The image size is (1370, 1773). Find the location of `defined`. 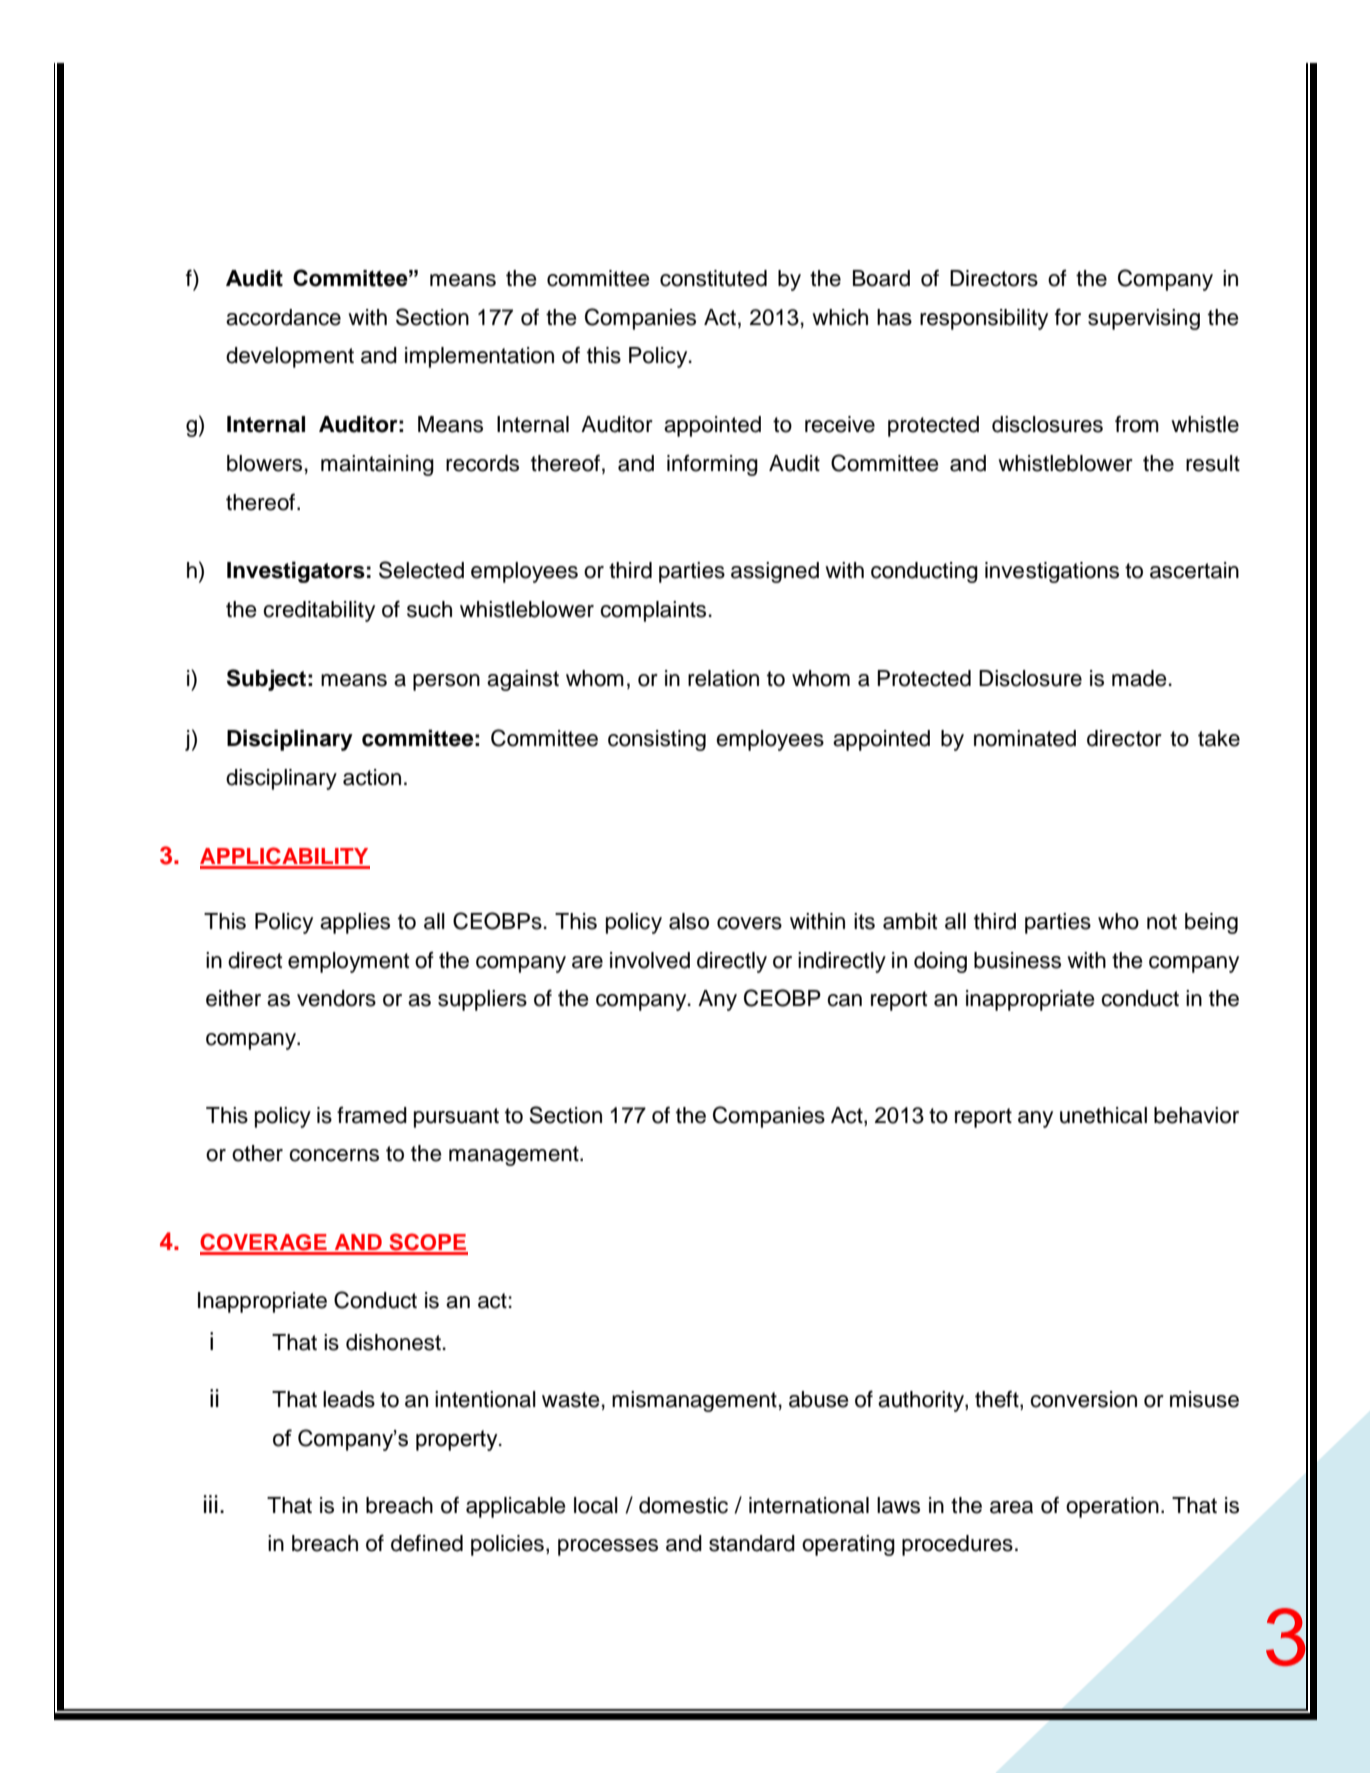

defined is located at coordinates (427, 1543).
